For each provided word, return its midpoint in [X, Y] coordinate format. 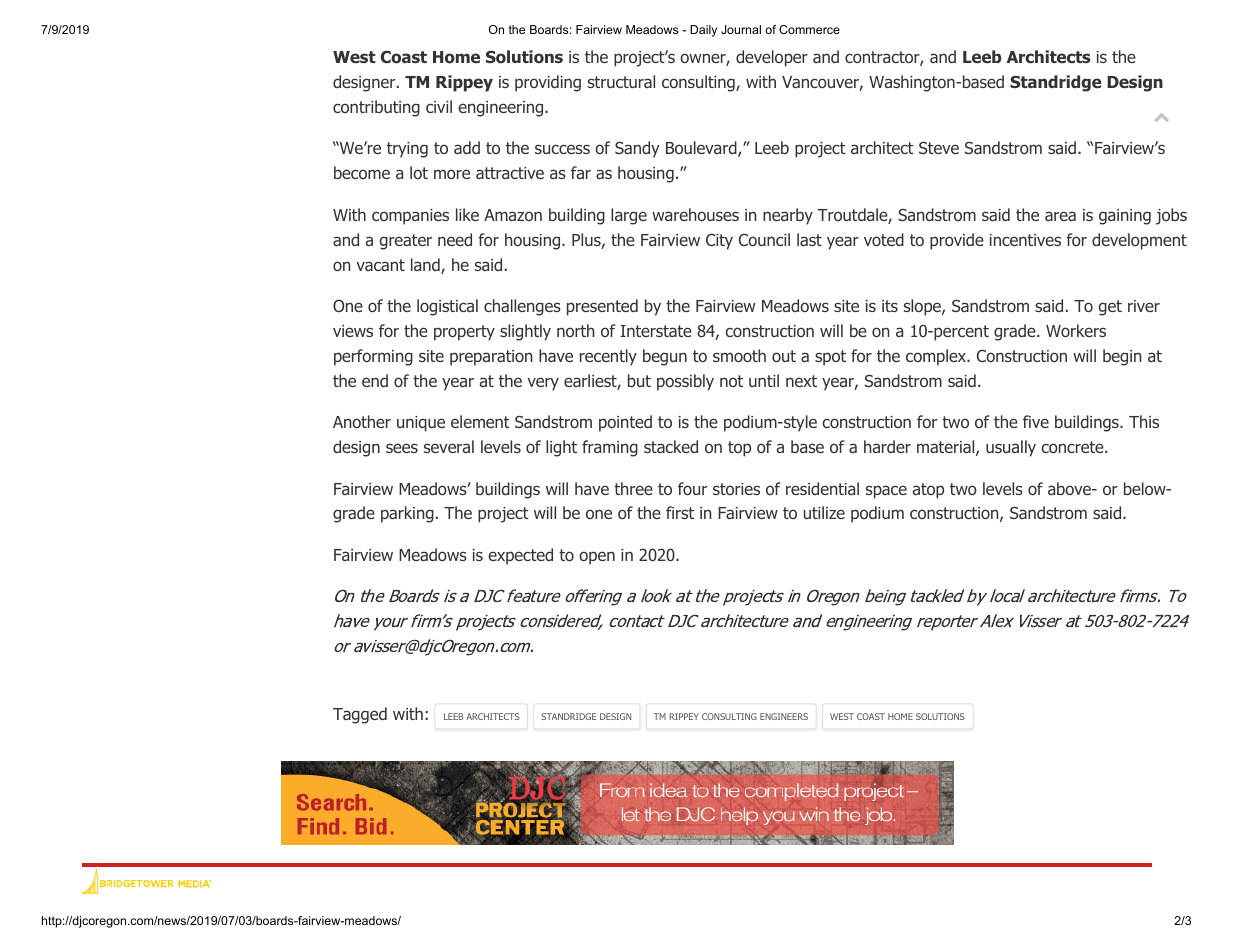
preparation [491, 358]
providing [548, 83]
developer [772, 58]
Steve [939, 147]
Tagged [360, 715]
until [764, 380]
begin [1122, 357]
